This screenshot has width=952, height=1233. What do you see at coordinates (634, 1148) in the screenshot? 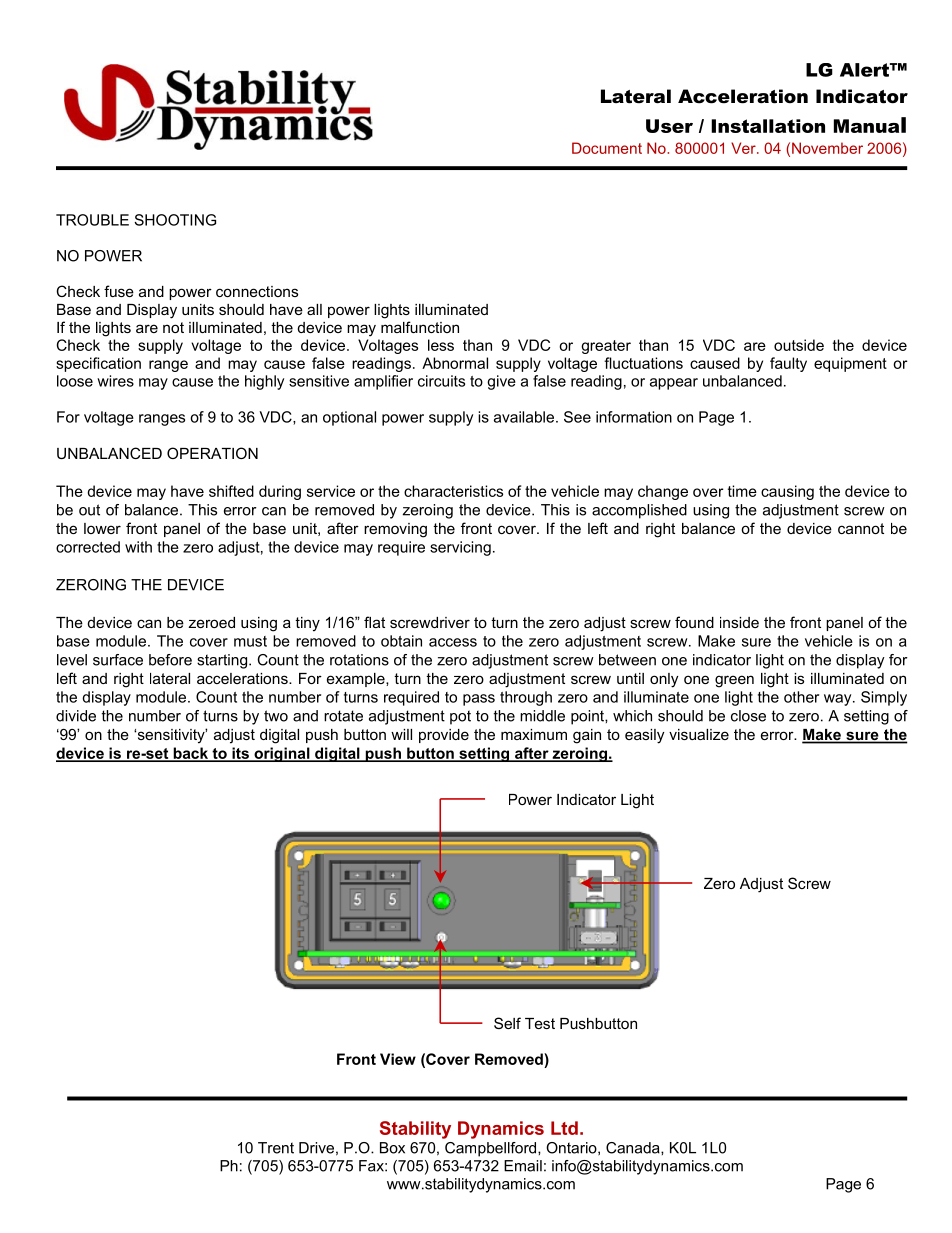
I see `Canada` at bounding box center [634, 1148].
